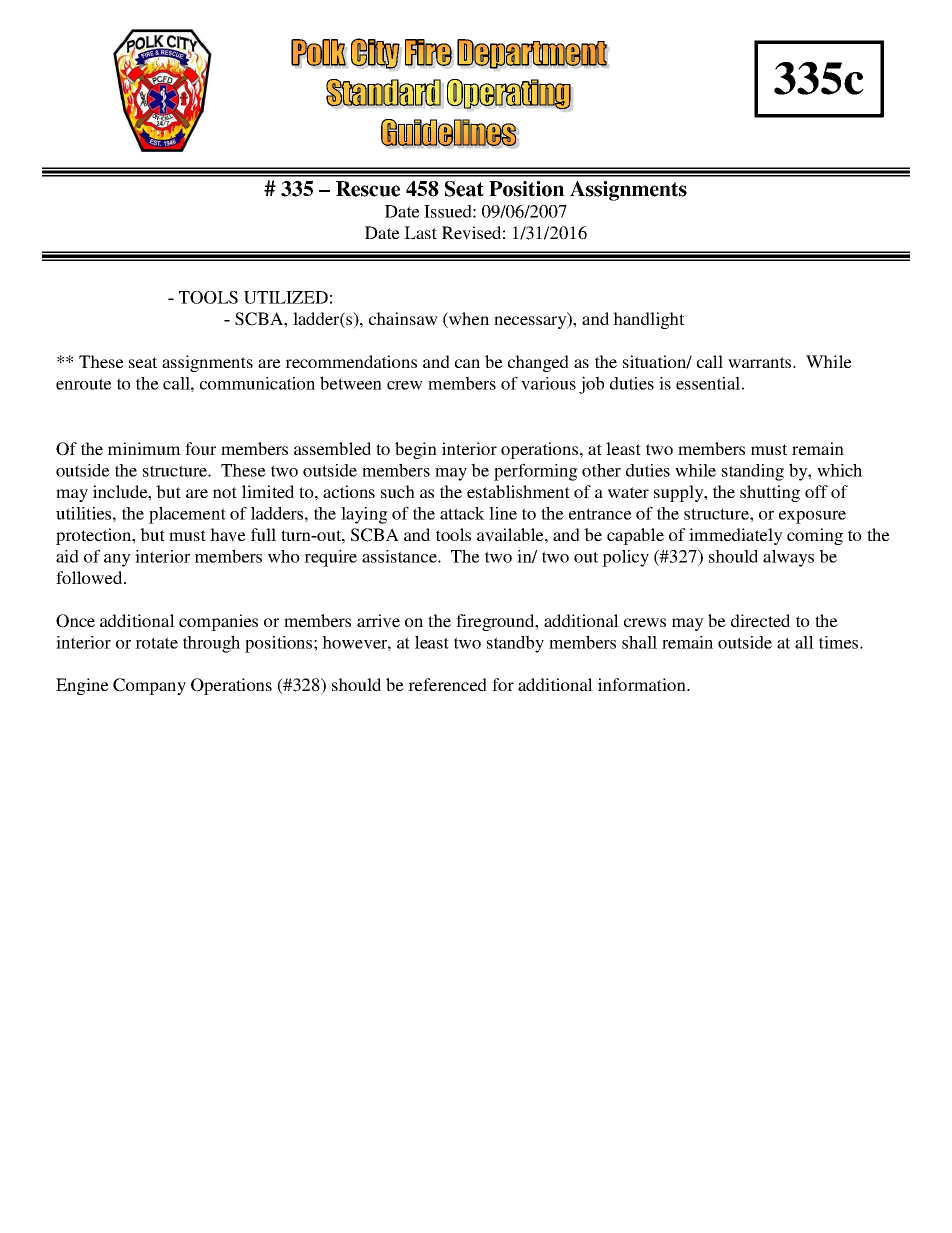 This screenshot has height=1233, width=952. What do you see at coordinates (149, 686) in the screenshot?
I see `Company` at bounding box center [149, 686].
